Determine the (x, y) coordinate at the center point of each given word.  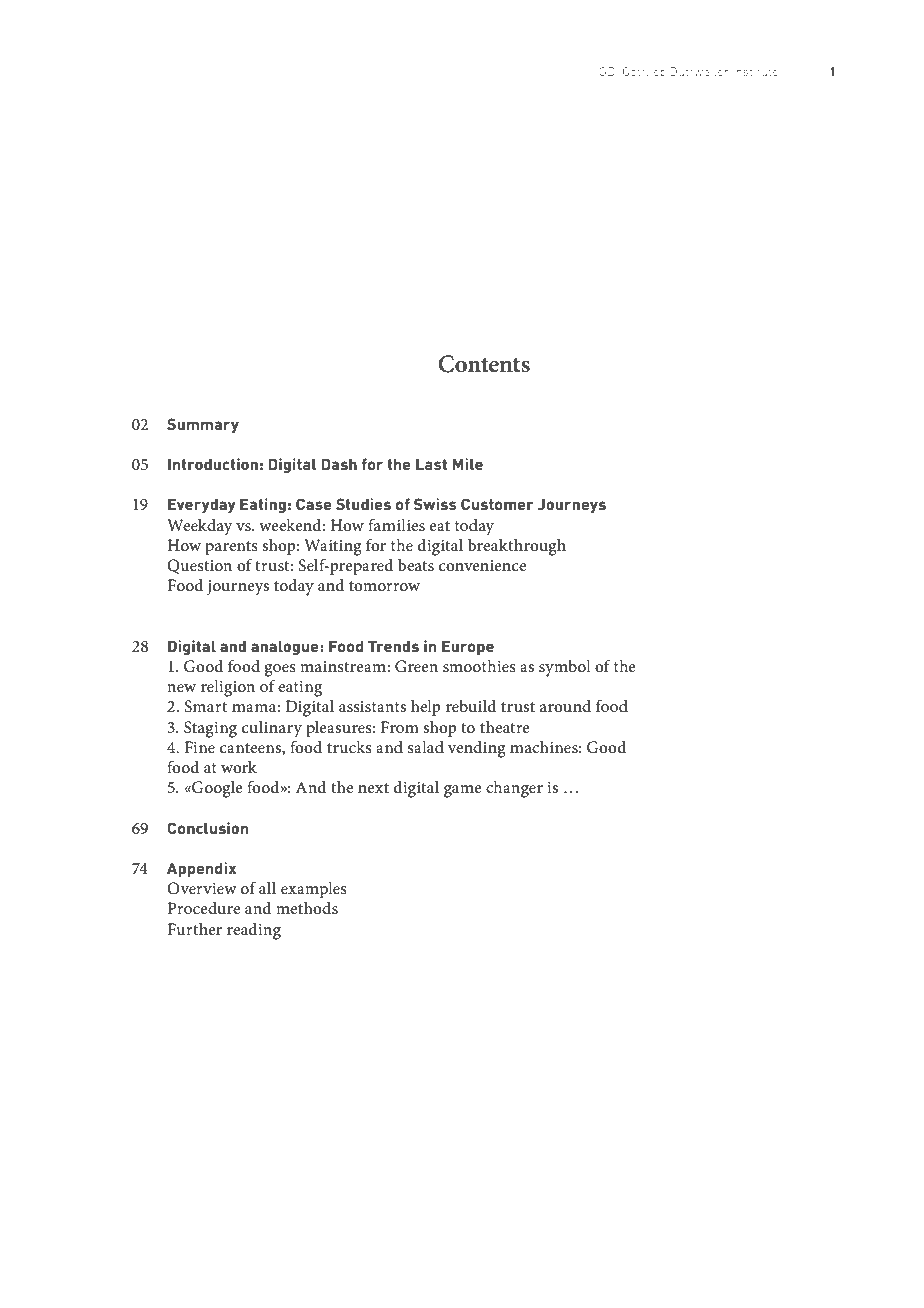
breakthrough (517, 547)
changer (514, 789)
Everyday (202, 505)
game (463, 791)
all (267, 887)
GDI (608, 71)
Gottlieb (644, 71)
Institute (755, 71)
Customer (497, 504)
